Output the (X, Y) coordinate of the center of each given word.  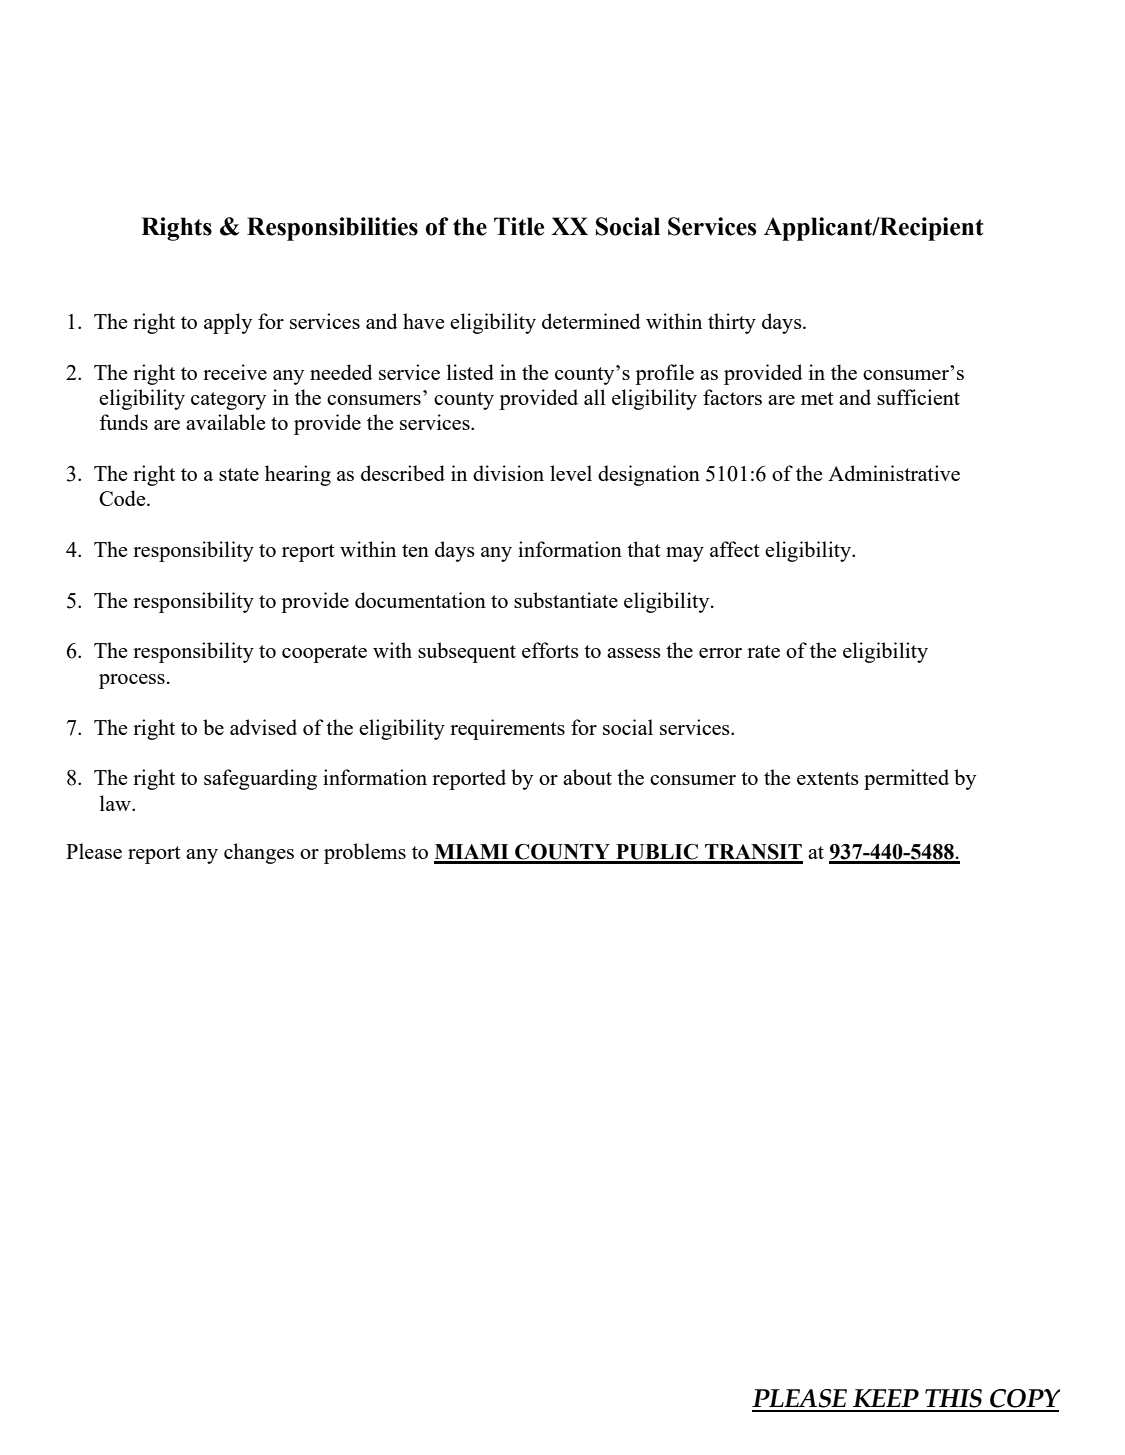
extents (828, 778)
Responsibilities (332, 229)
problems (365, 853)
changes (259, 853)
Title (519, 226)
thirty (732, 323)
